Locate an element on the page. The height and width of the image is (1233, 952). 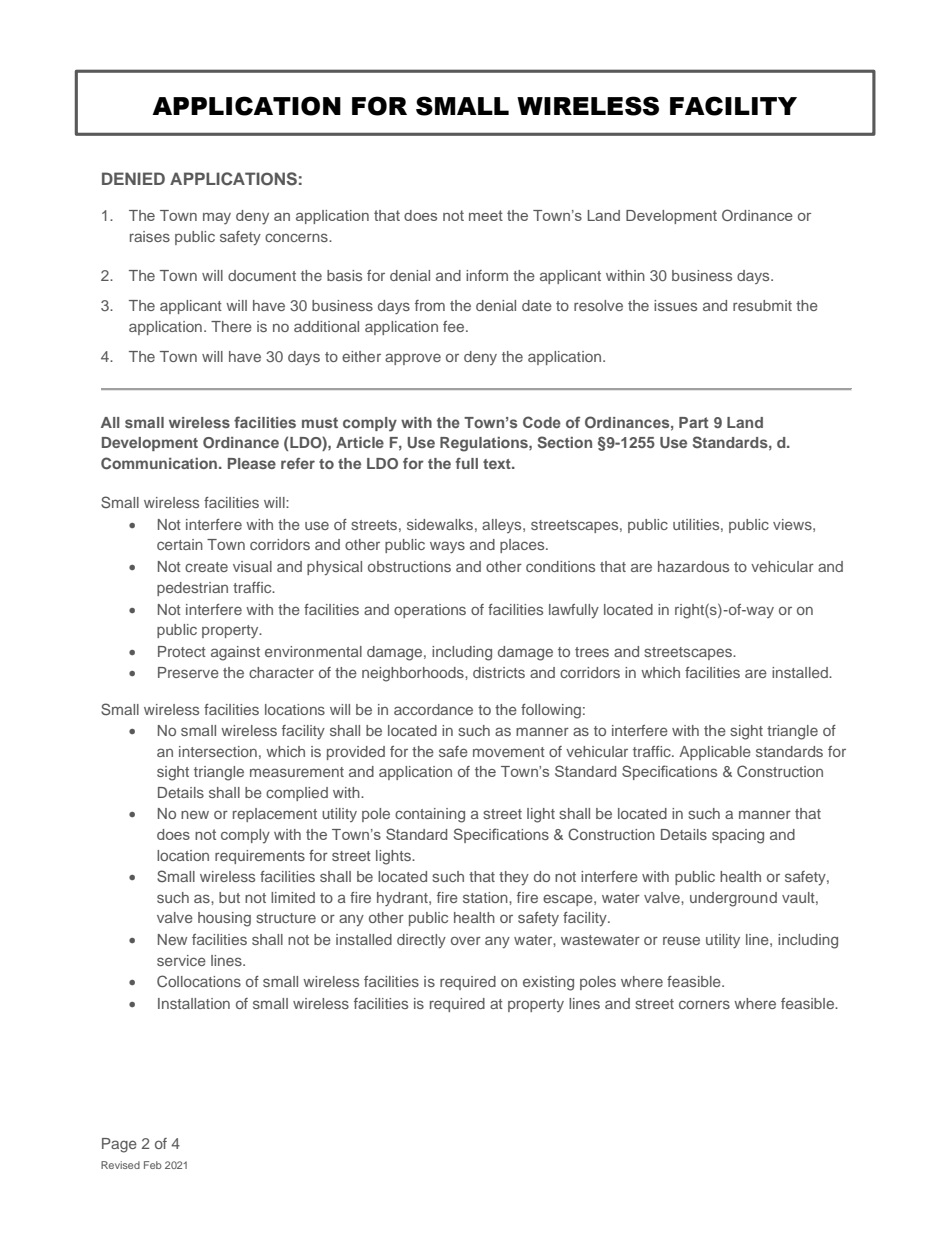
Feb is located at coordinates (153, 1165).
